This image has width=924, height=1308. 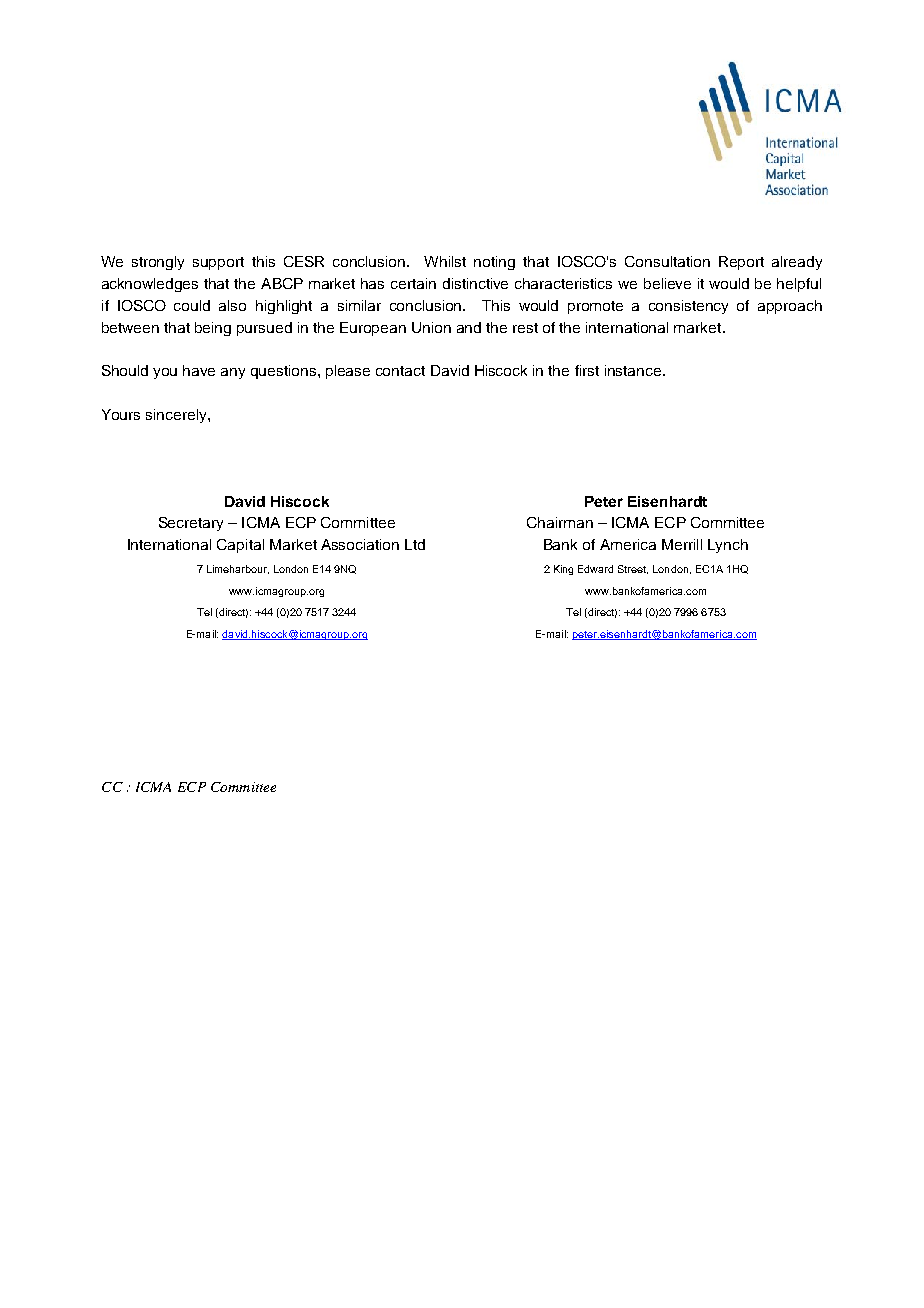 What do you see at coordinates (218, 263) in the image?
I see `support` at bounding box center [218, 263].
